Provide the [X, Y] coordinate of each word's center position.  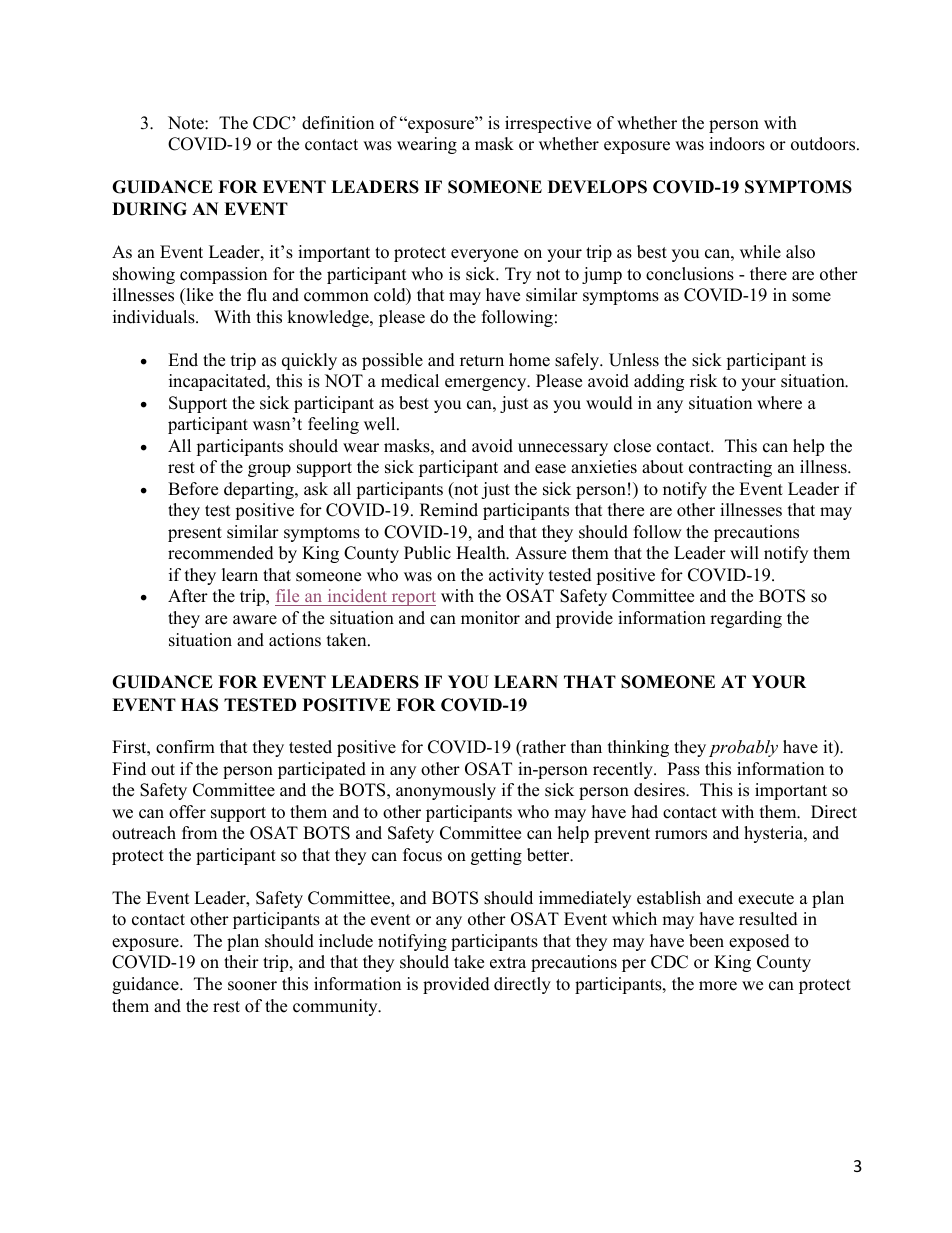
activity [516, 576]
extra [508, 963]
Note [187, 123]
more [718, 986]
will [744, 552]
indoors [737, 144]
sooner [252, 986]
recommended [221, 553]
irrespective [548, 124]
